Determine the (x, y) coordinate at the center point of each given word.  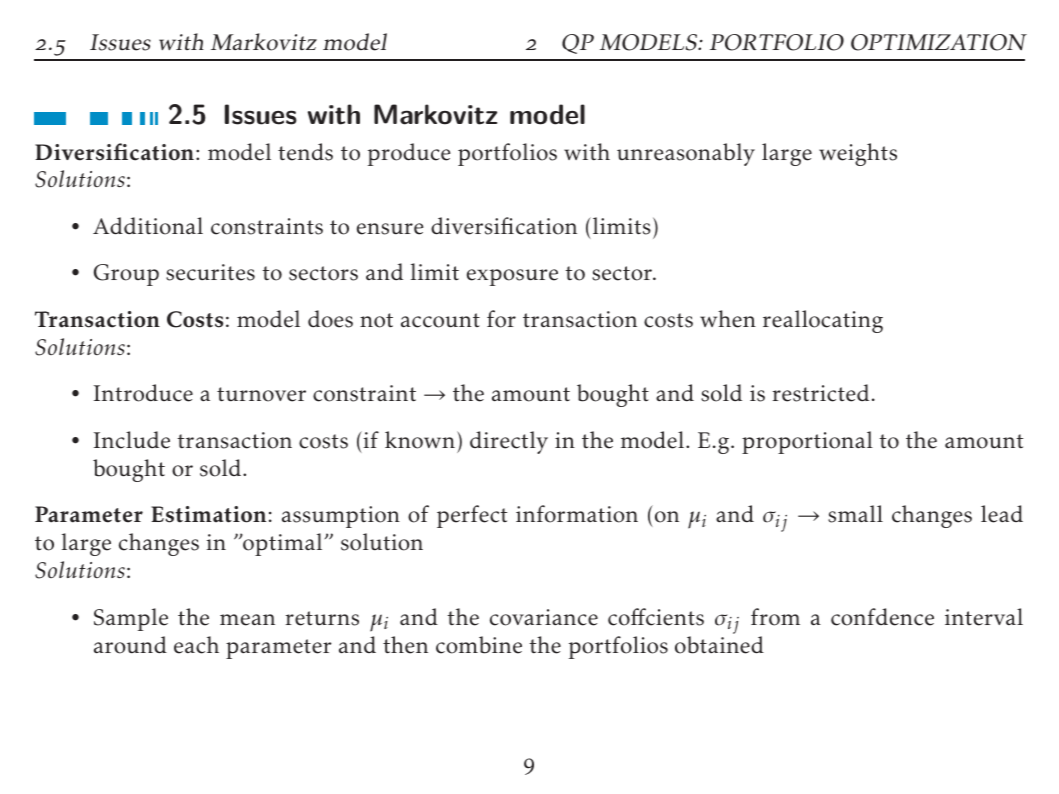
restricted (820, 393)
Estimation (208, 514)
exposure (512, 277)
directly (509, 442)
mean (247, 620)
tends (305, 152)
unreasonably (686, 154)
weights (858, 154)
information (577, 514)
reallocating (823, 321)
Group (126, 275)
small (855, 514)
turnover (261, 394)
